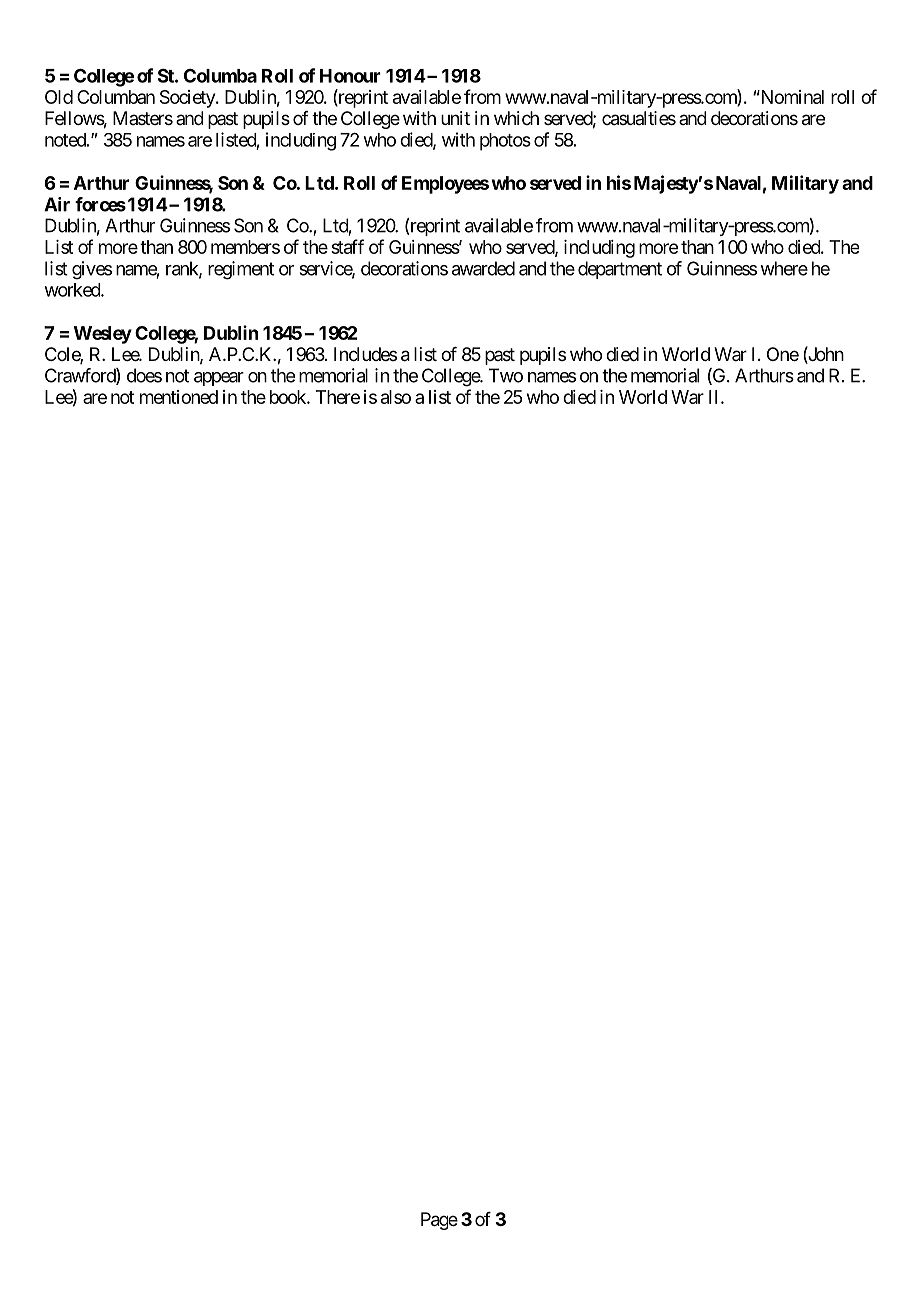 Image resolution: width=924 pixels, height=1308 pixels. Describe the element at coordinates (483, 268) in the document. I see `awarded` at that location.
